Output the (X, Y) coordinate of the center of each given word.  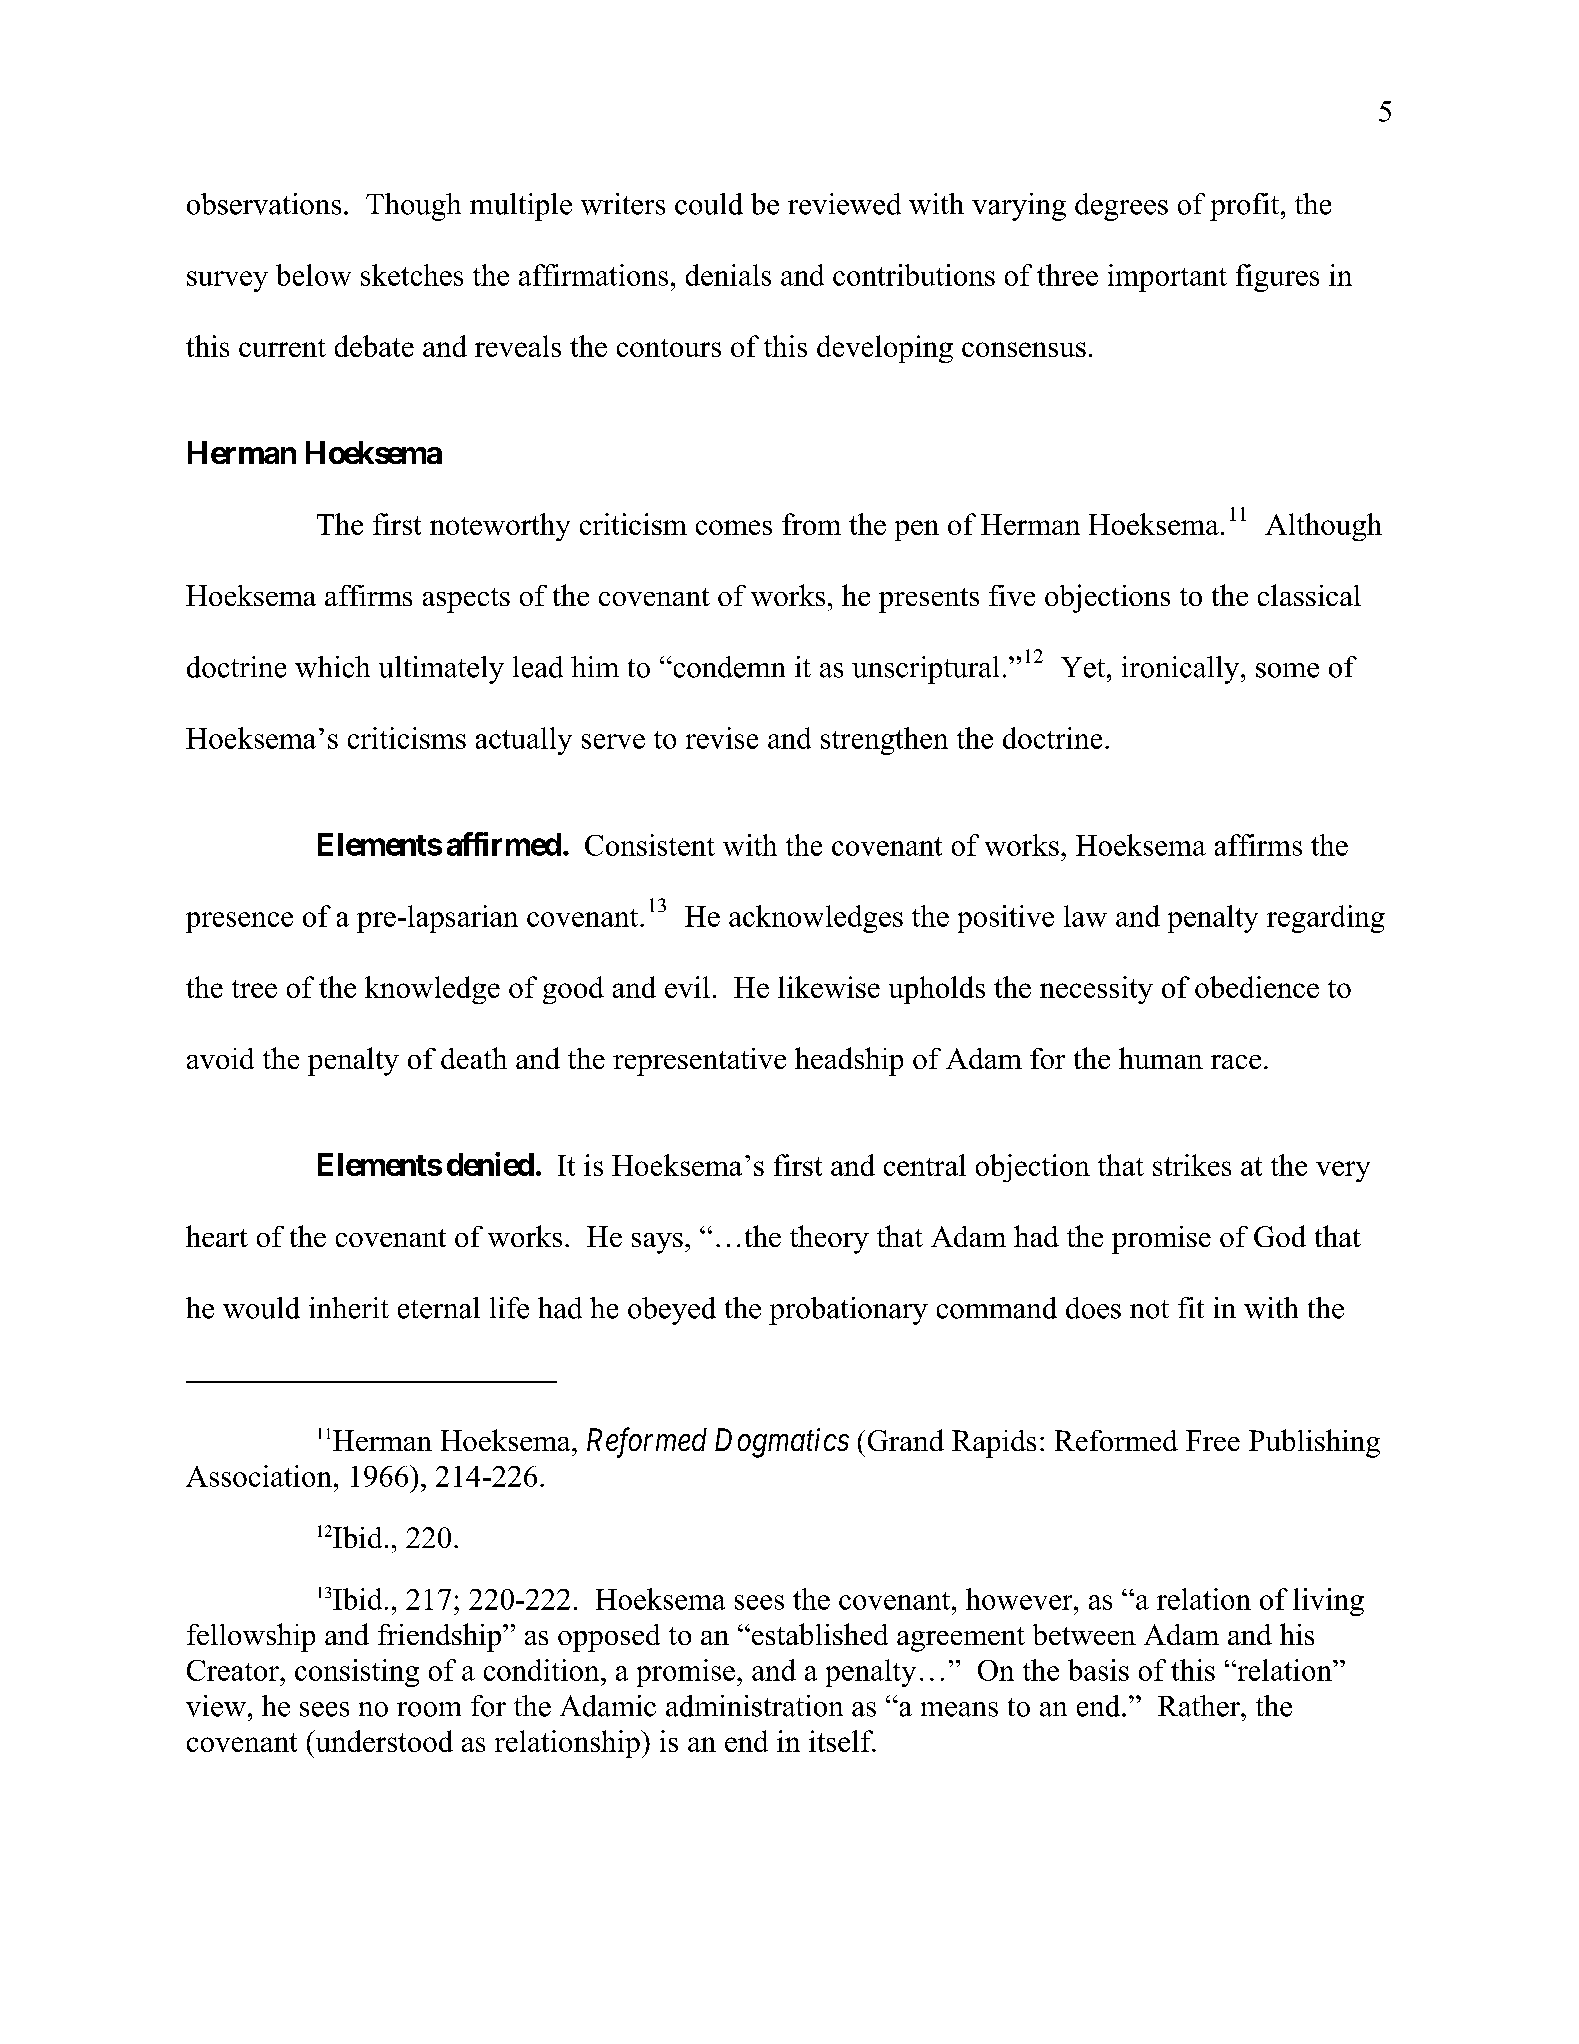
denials (728, 275)
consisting (357, 1673)
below (313, 275)
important (1167, 278)
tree (254, 989)
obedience (1257, 987)
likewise (829, 987)
